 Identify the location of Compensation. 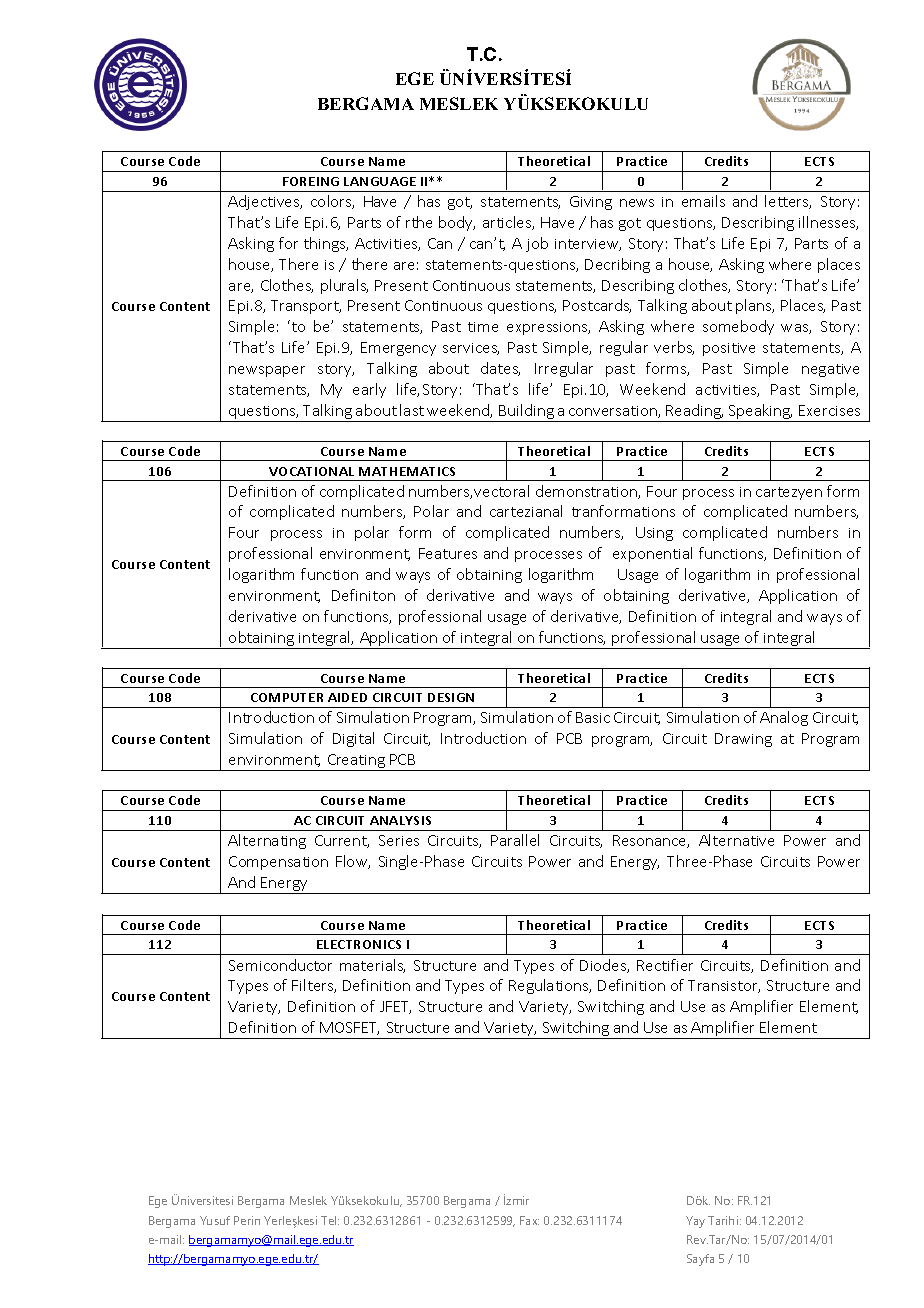
(278, 863).
